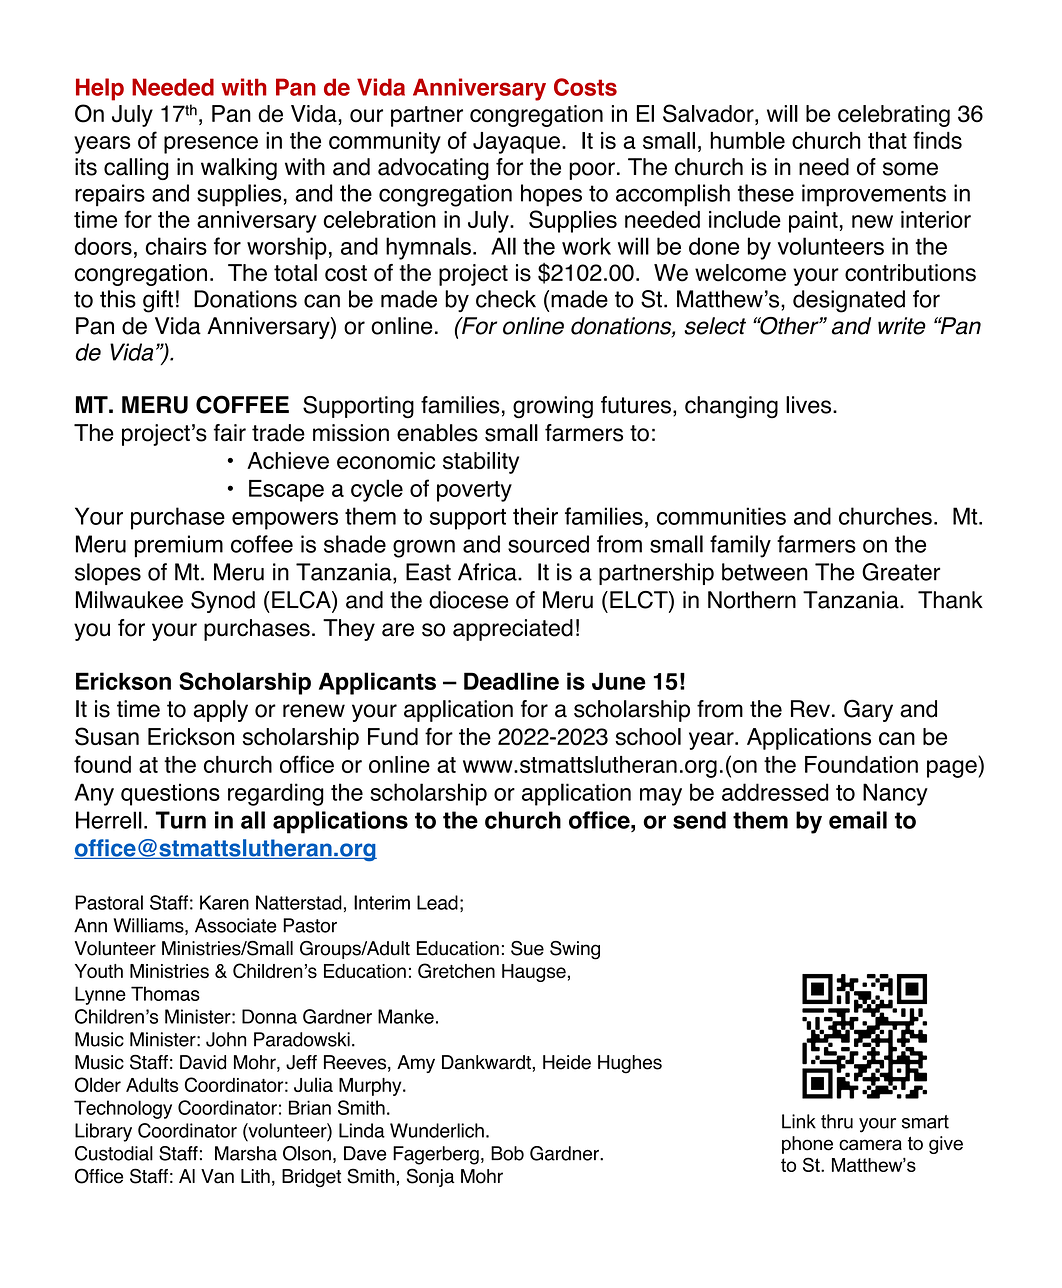  Describe the element at coordinates (870, 1145) in the screenshot. I see `camera` at that location.
